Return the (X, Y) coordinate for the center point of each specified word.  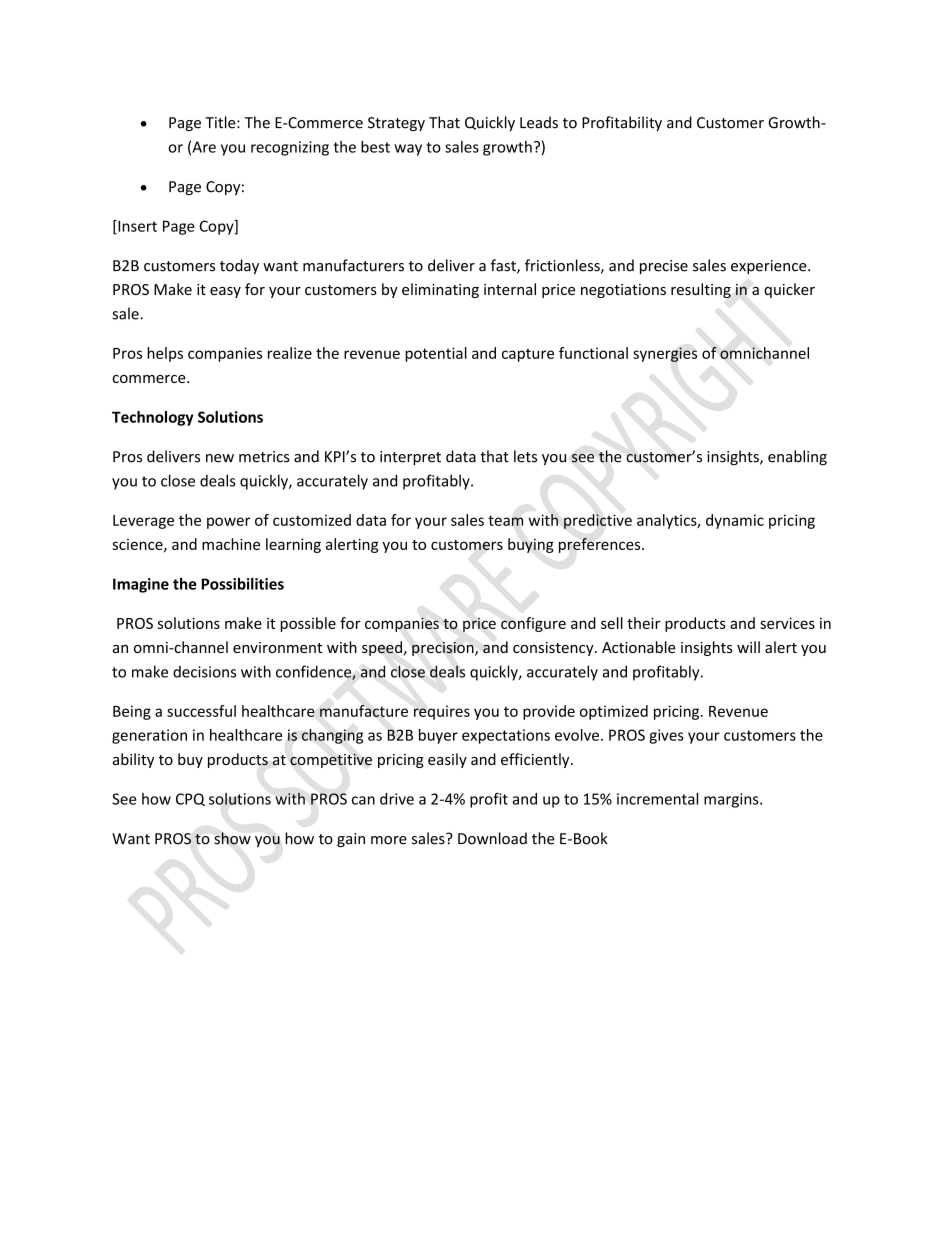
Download (492, 838)
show (232, 838)
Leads (539, 122)
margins (732, 800)
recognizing (290, 148)
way (408, 150)
